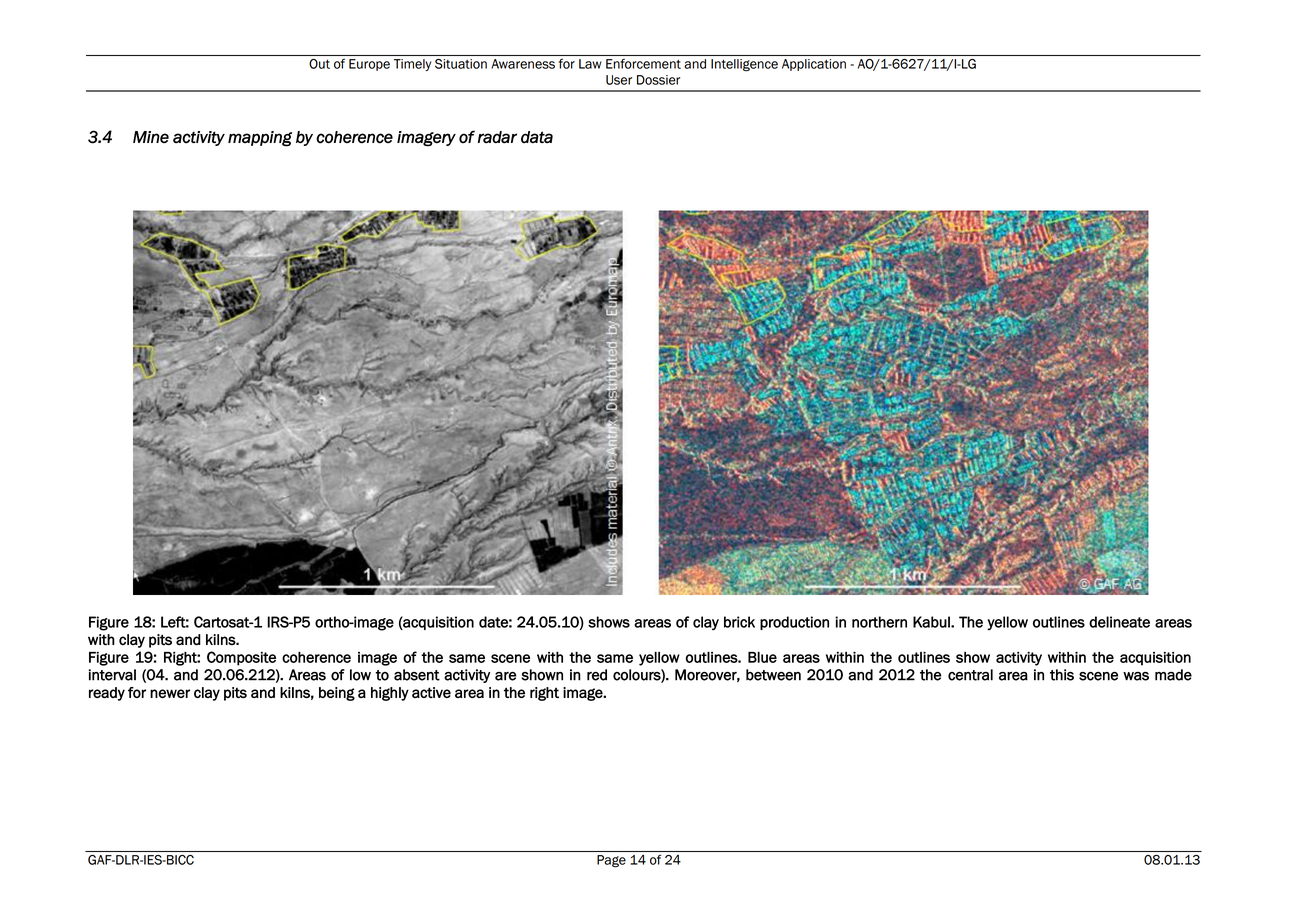 The height and width of the screenshot is (924, 1308). Describe the element at coordinates (597, 675) in the screenshot. I see `red` at that location.
